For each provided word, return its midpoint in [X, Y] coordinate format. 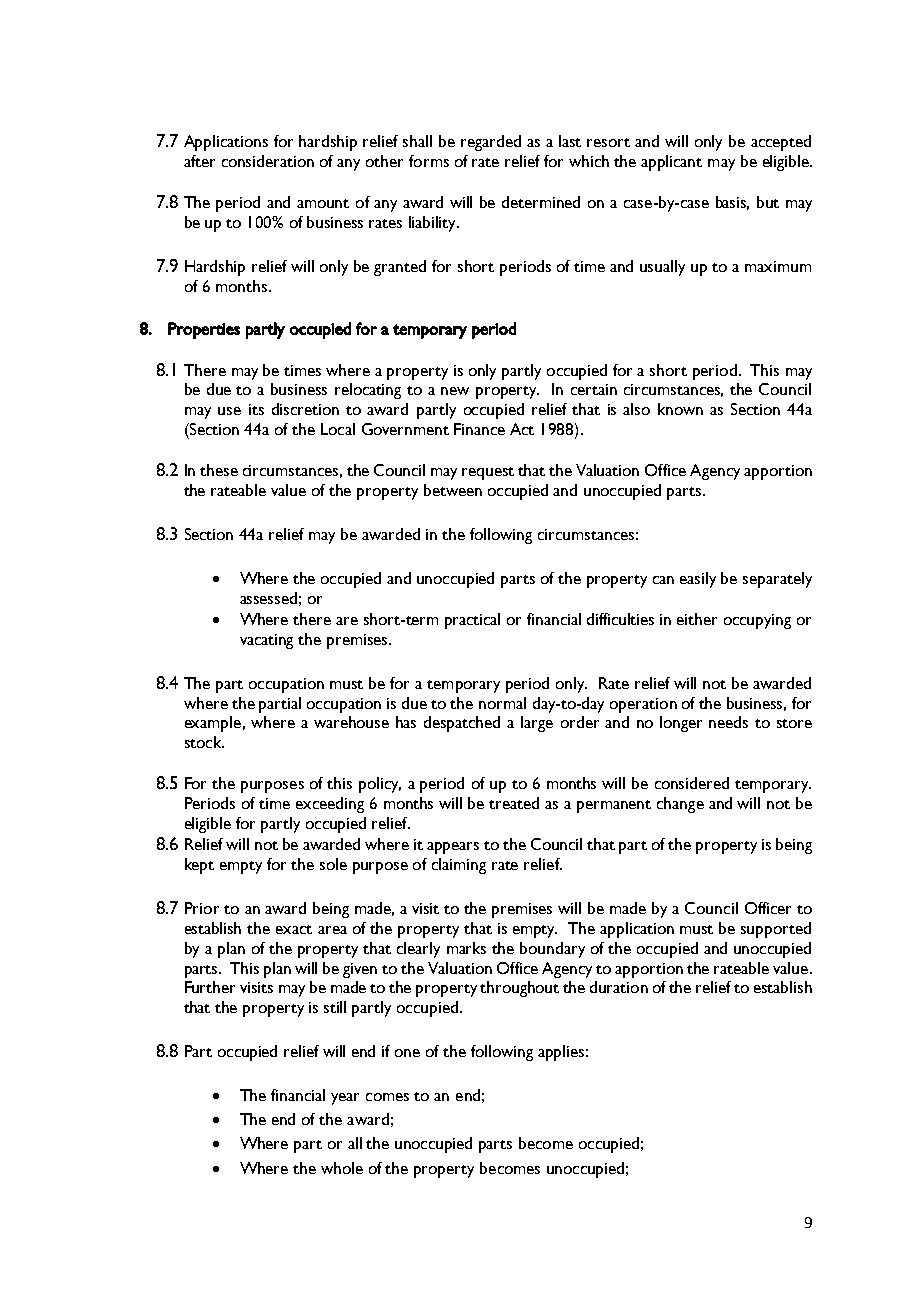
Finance [479, 429]
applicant [671, 163]
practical [472, 621]
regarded [491, 143]
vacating [266, 641]
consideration [268, 161]
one [407, 1053]
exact [294, 929]
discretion [305, 409]
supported [776, 930]
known [680, 409]
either [697, 619]
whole [342, 1168]
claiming [459, 866]
